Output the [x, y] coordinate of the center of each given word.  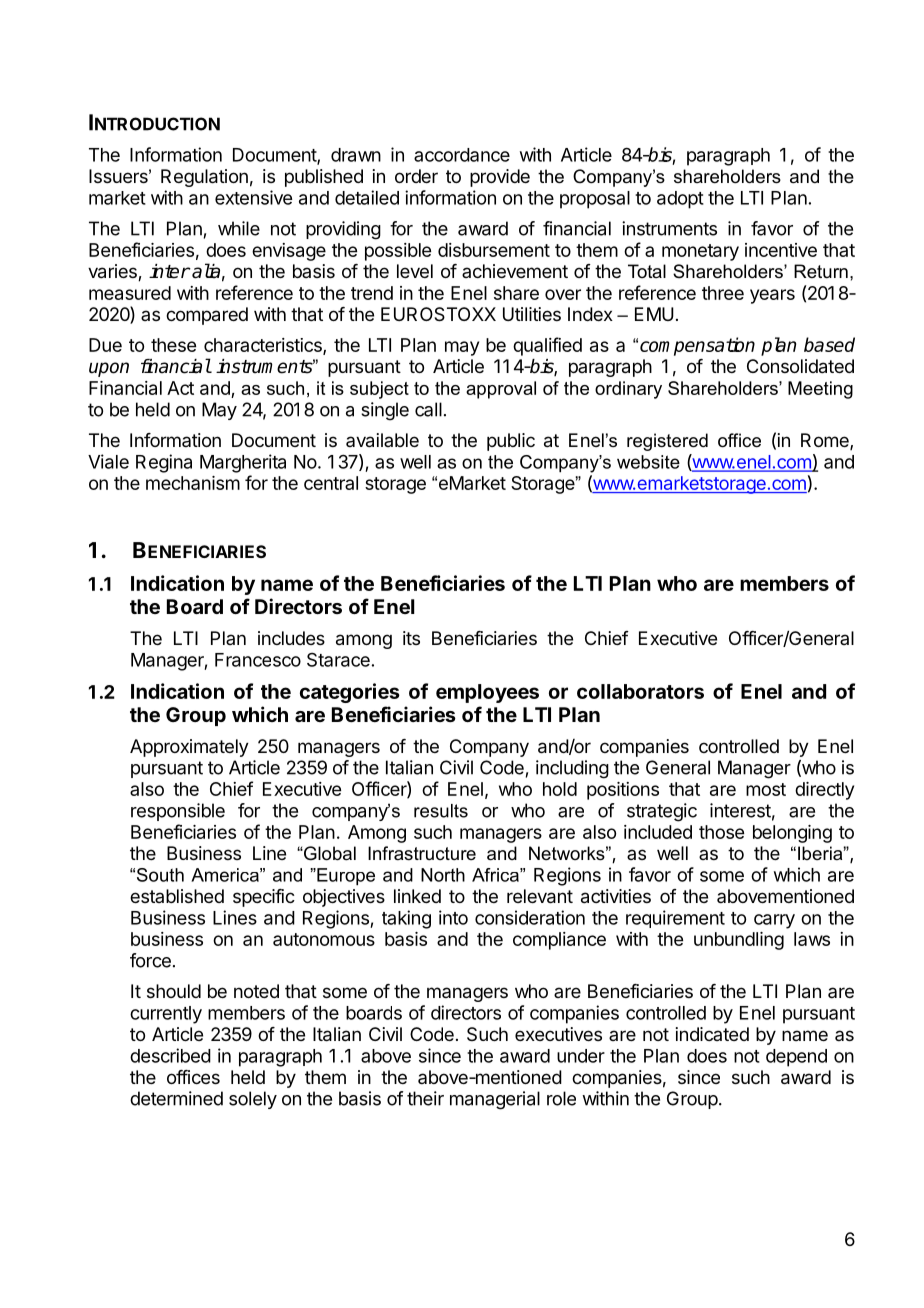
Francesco [258, 660]
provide [500, 178]
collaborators [640, 691]
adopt [680, 200]
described [170, 1055]
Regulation [204, 178]
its [411, 638]
